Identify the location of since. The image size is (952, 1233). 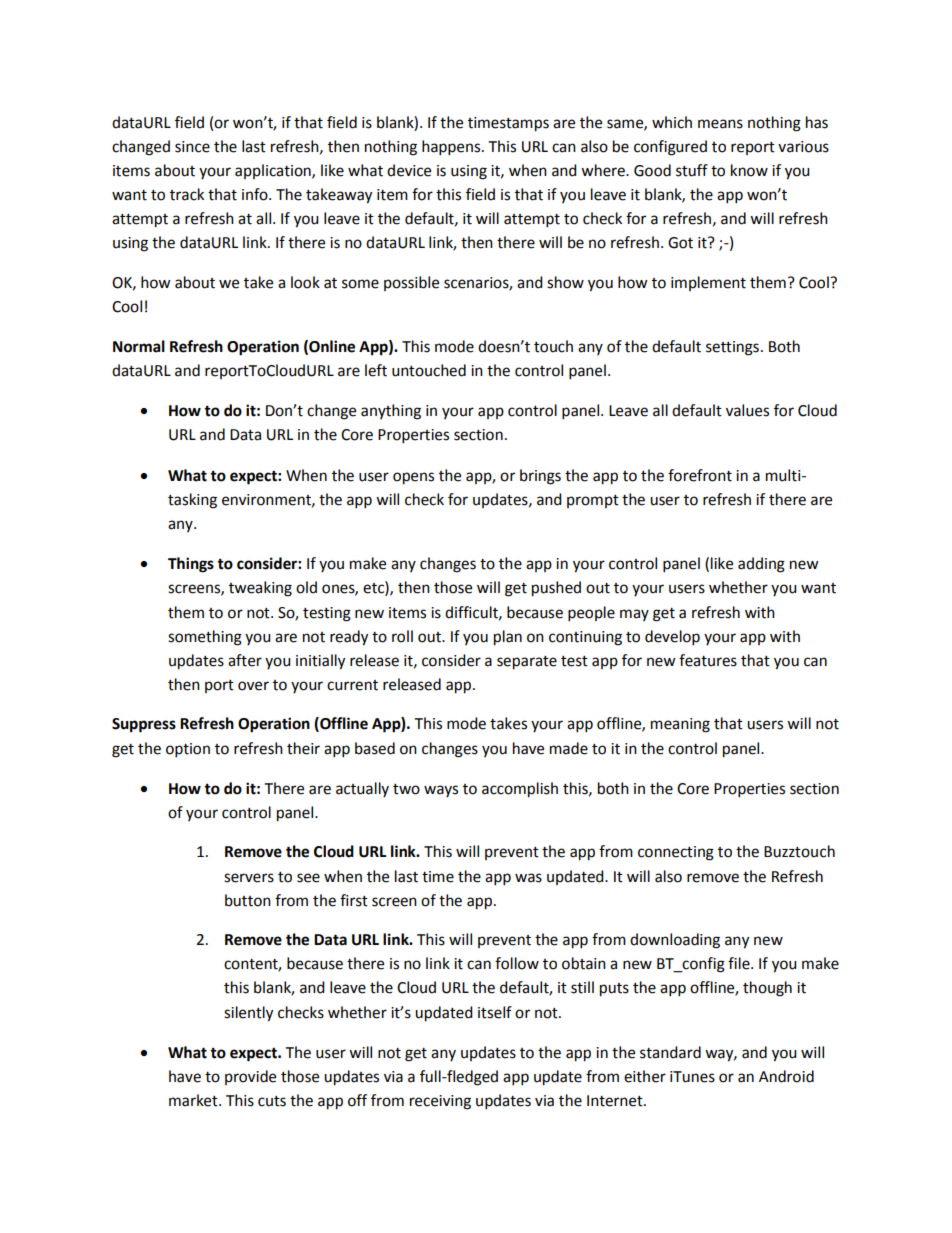
(192, 147).
